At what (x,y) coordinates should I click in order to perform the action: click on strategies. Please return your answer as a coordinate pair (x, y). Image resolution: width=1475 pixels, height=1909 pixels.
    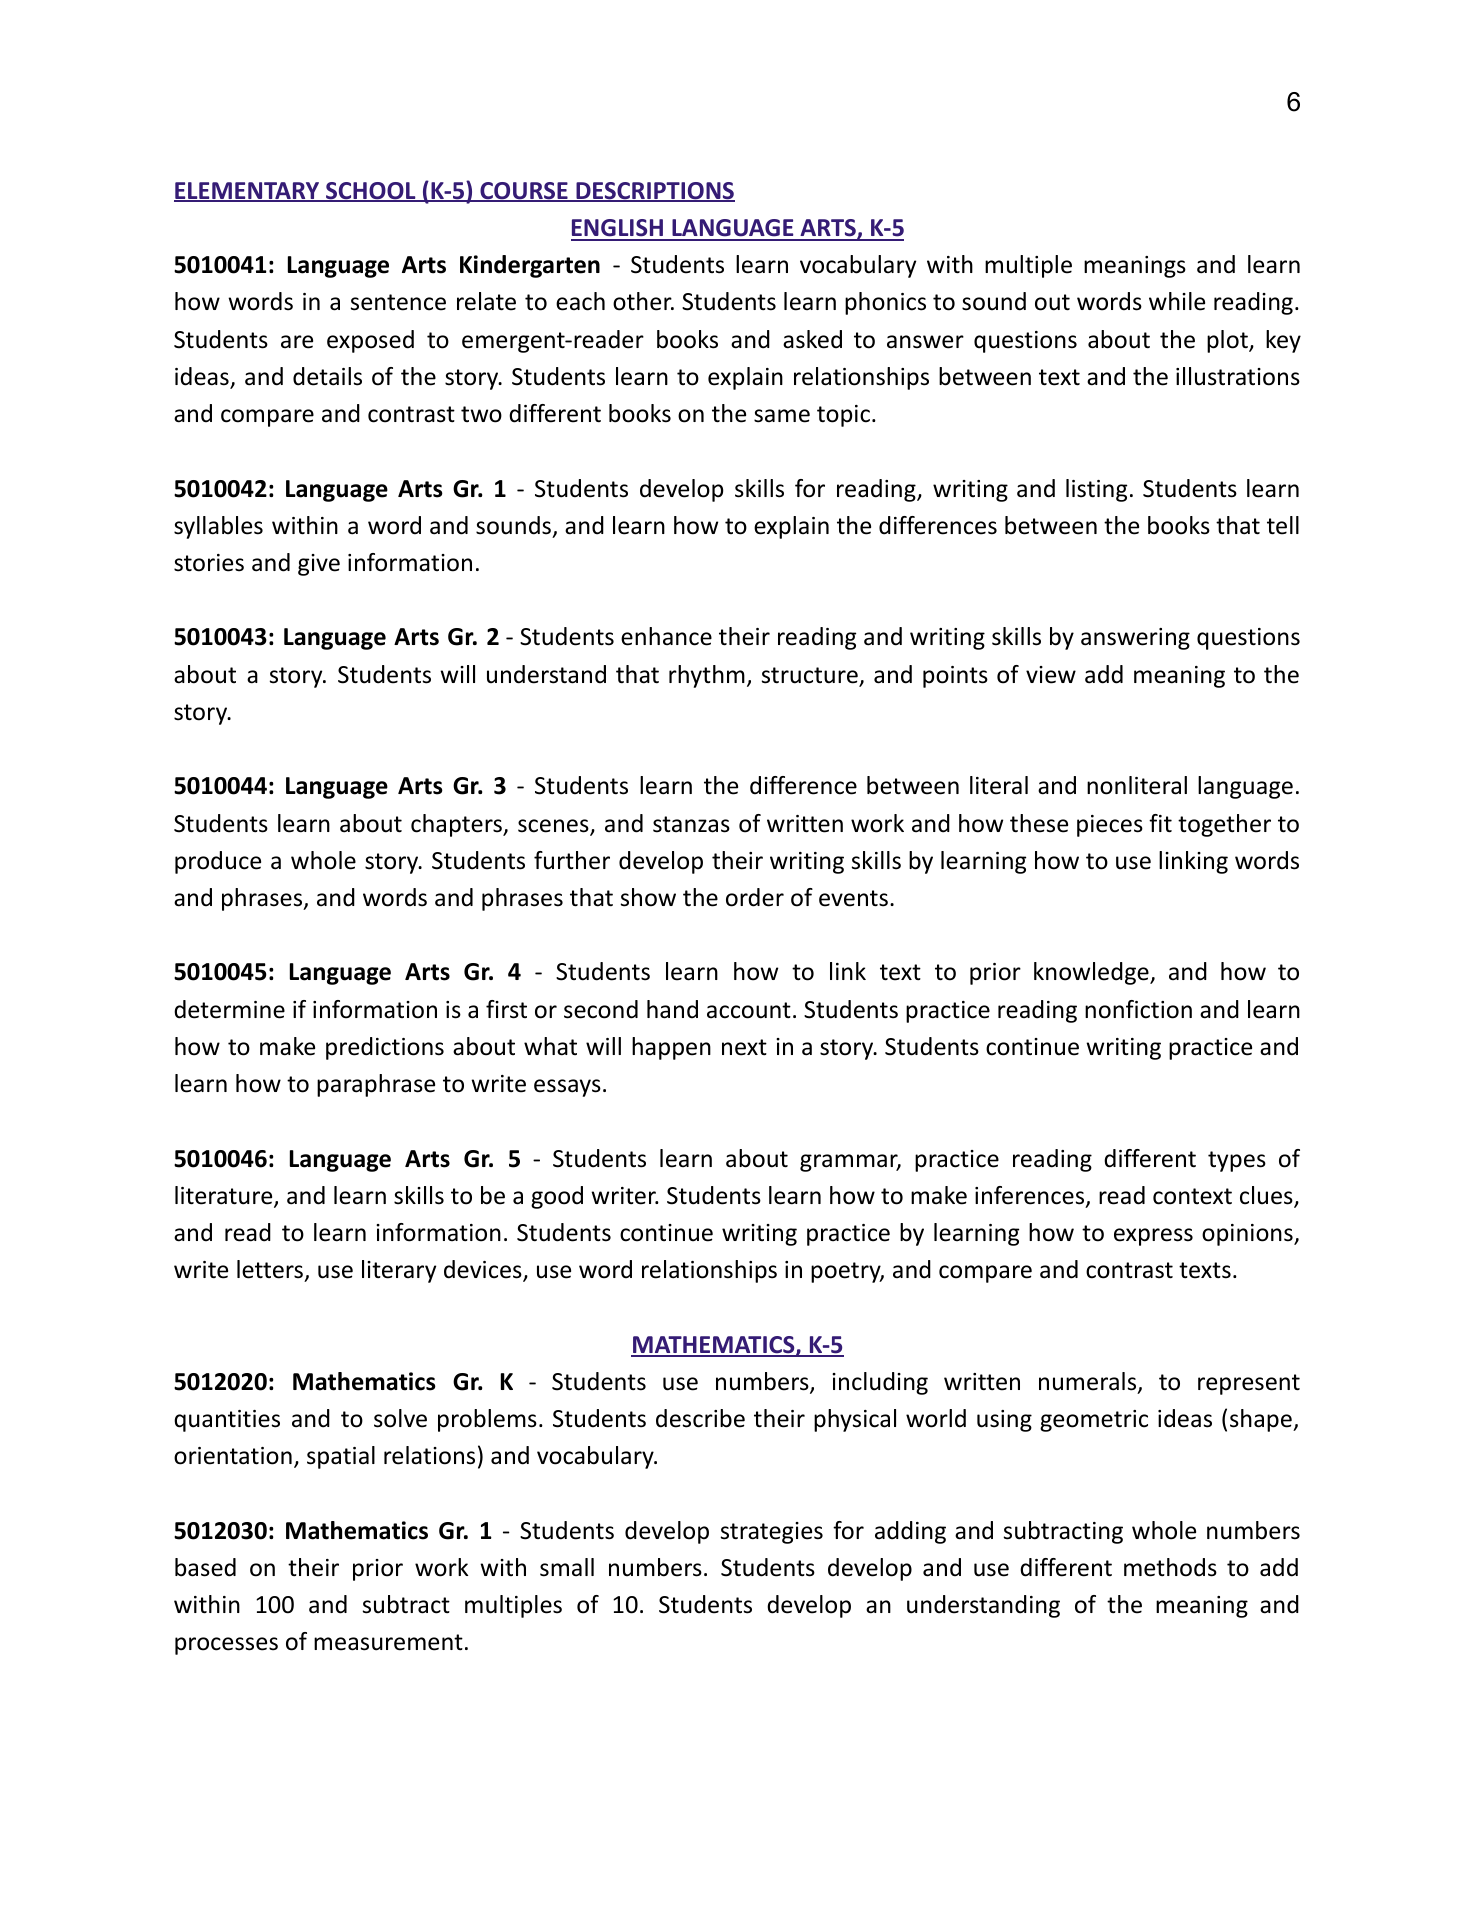
    Looking at the image, I should click on (772, 1533).
